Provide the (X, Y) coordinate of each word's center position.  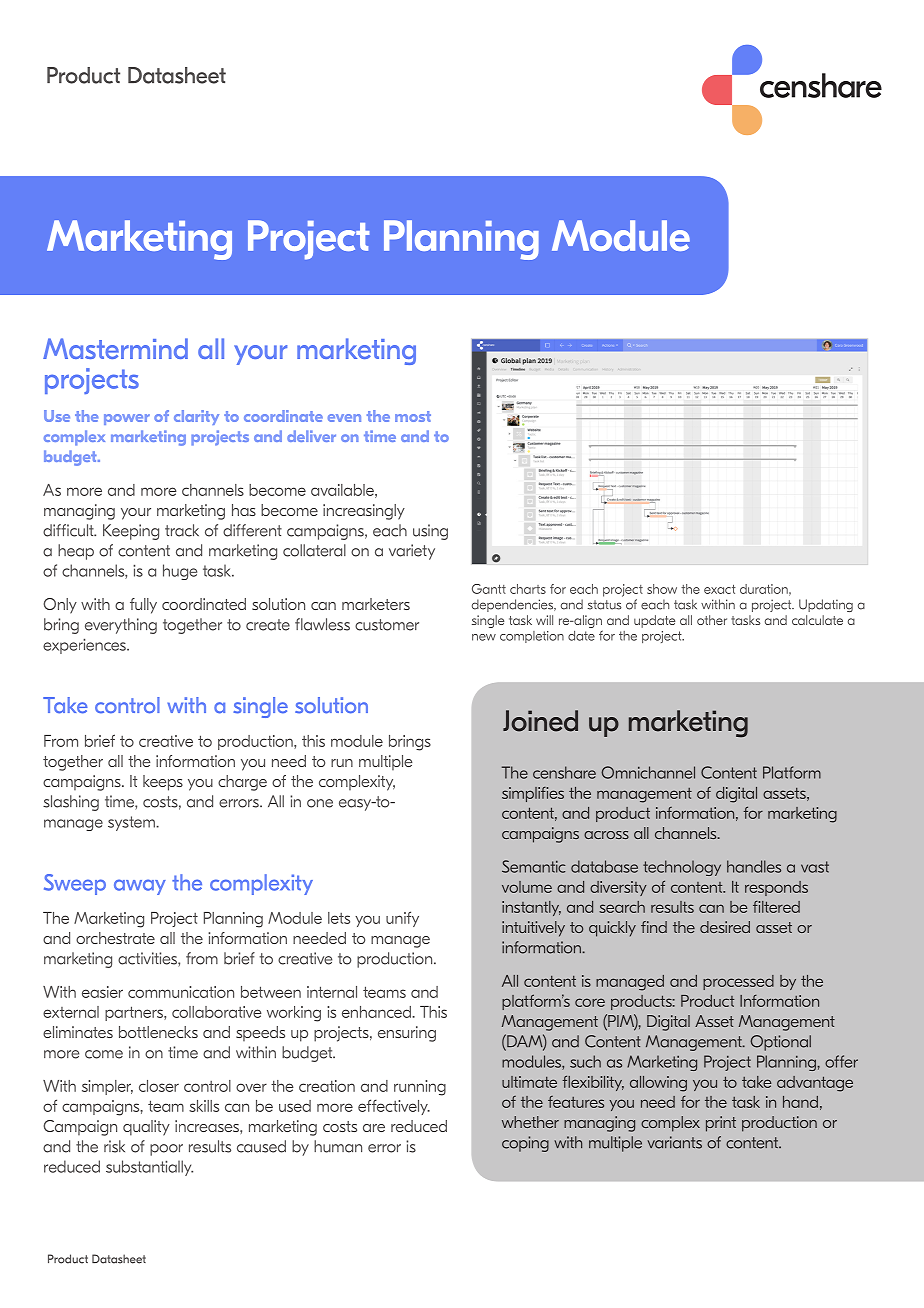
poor (166, 1150)
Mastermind (115, 348)
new (484, 637)
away (140, 887)
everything (121, 626)
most (413, 416)
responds (776, 888)
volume (527, 887)
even (344, 418)
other (712, 620)
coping (525, 1144)
